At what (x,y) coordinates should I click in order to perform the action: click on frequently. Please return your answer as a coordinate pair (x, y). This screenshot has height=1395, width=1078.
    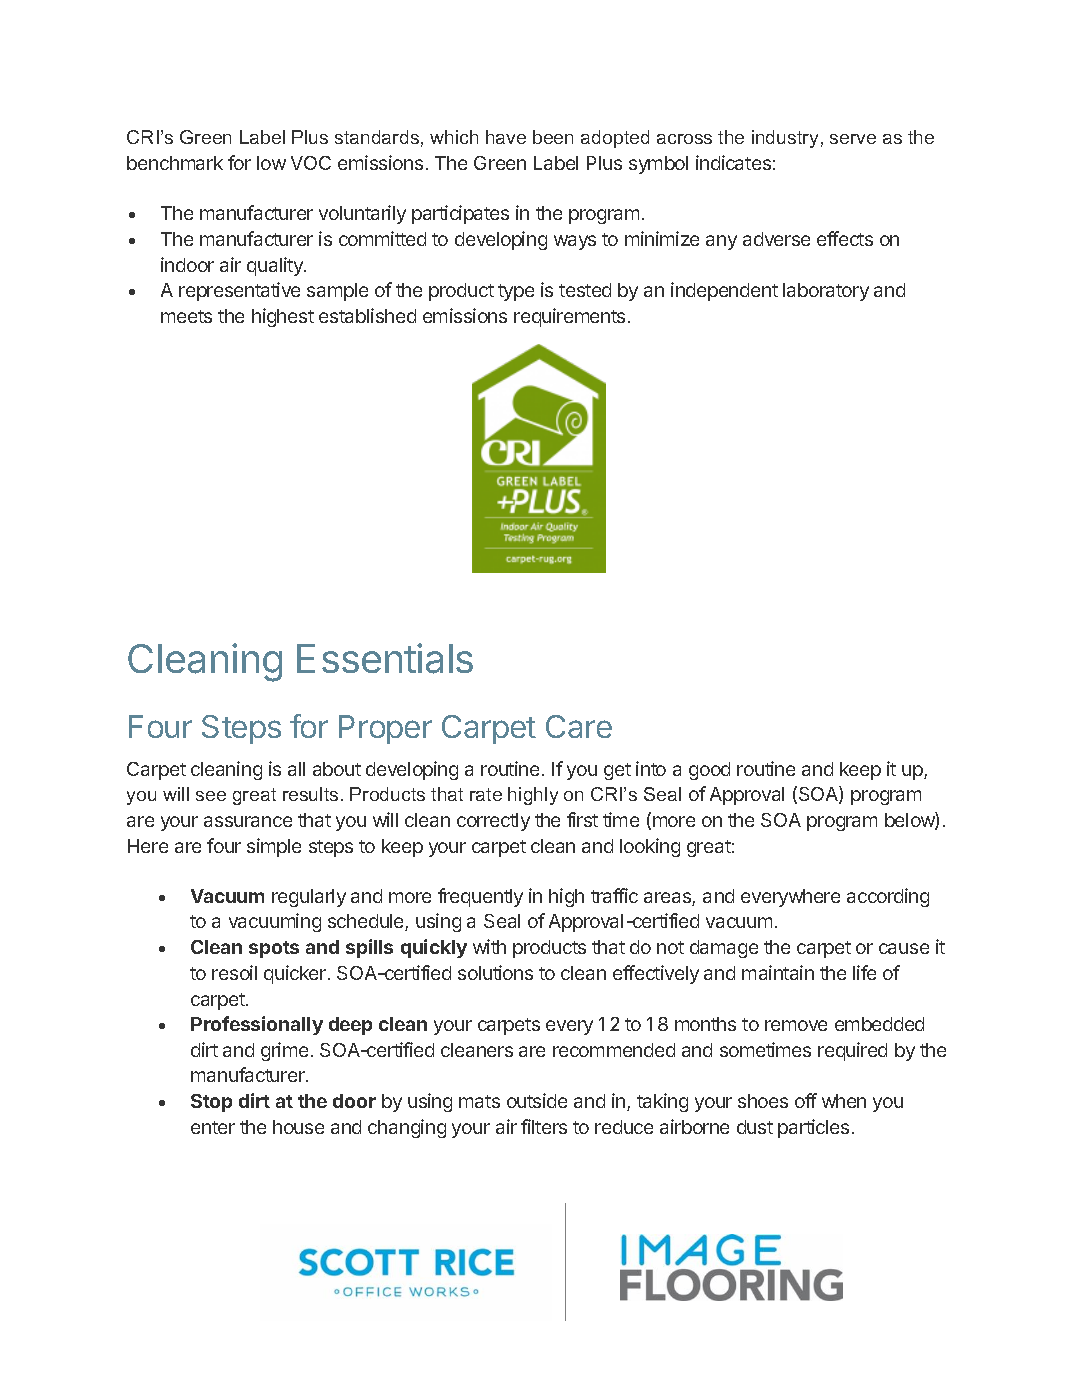
    Looking at the image, I should click on (480, 897).
